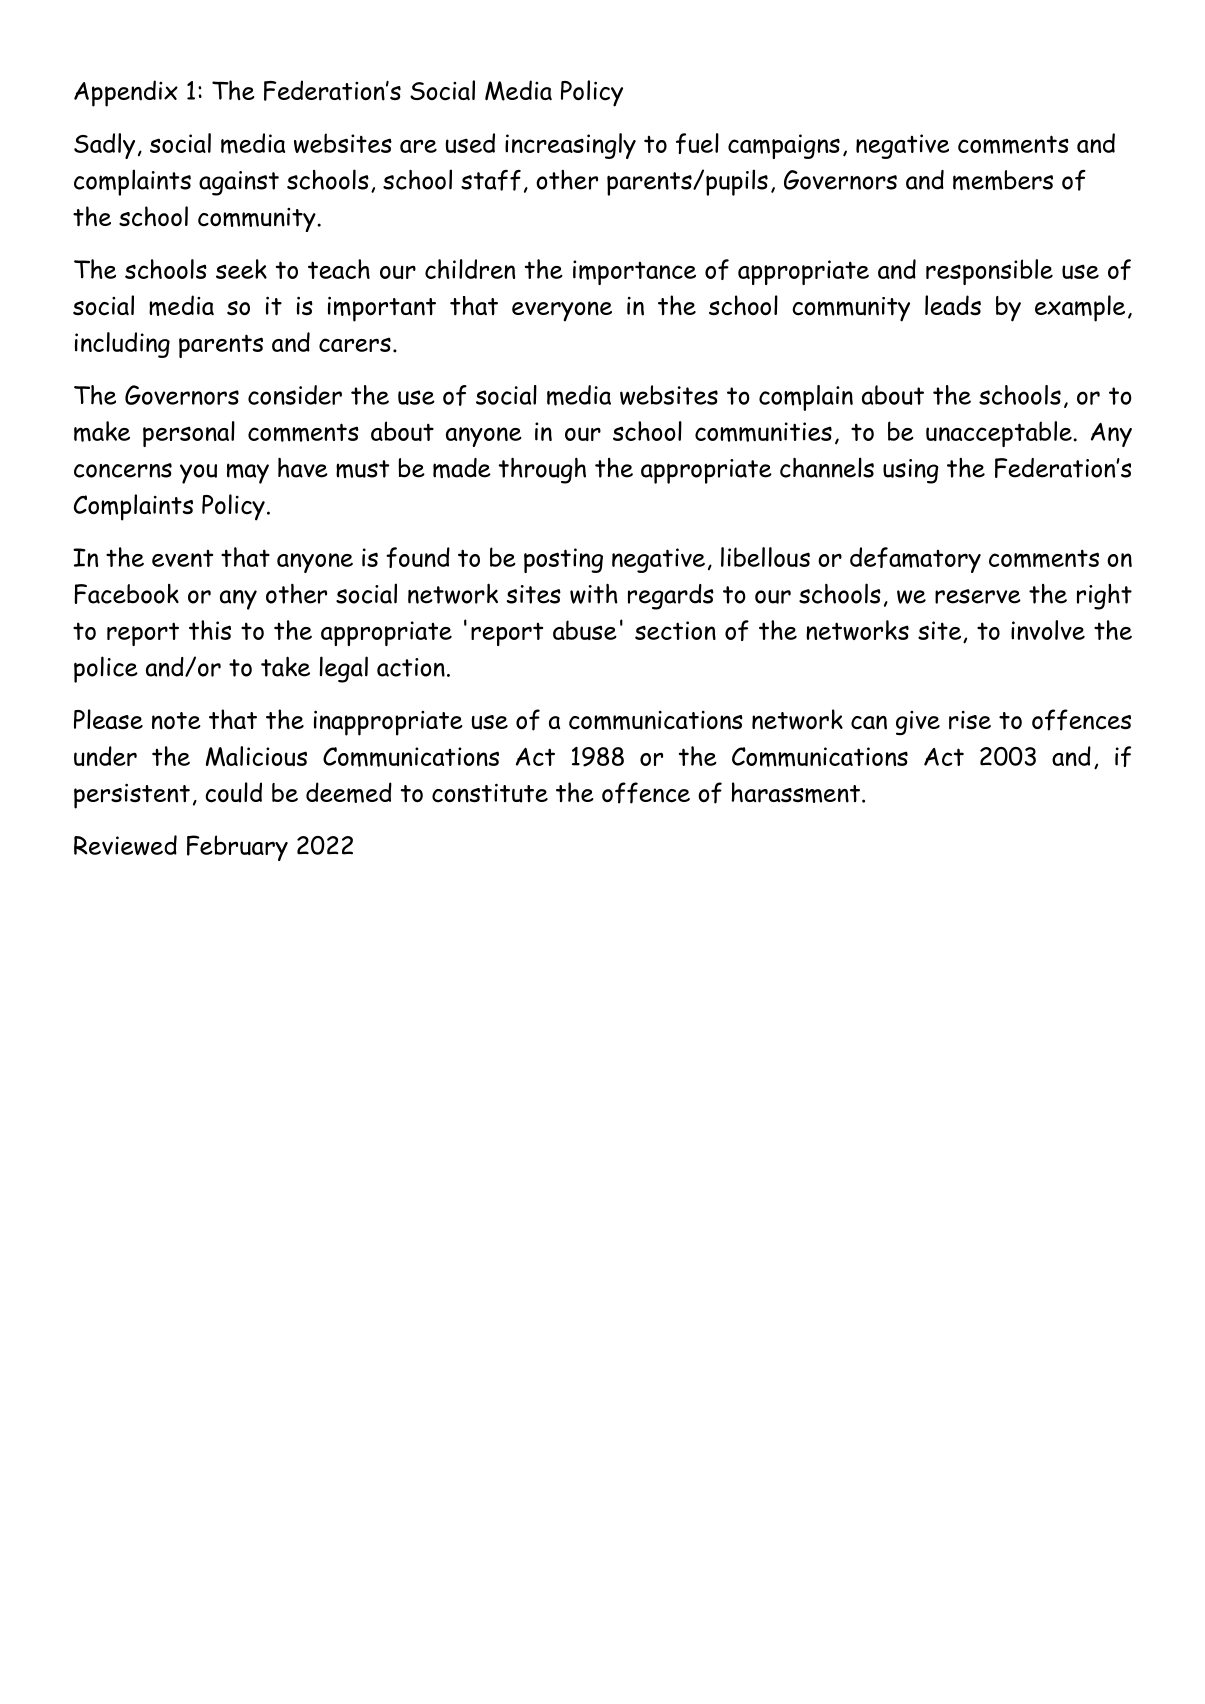 The height and width of the image is (1704, 1205). I want to click on February, so click(237, 848).
